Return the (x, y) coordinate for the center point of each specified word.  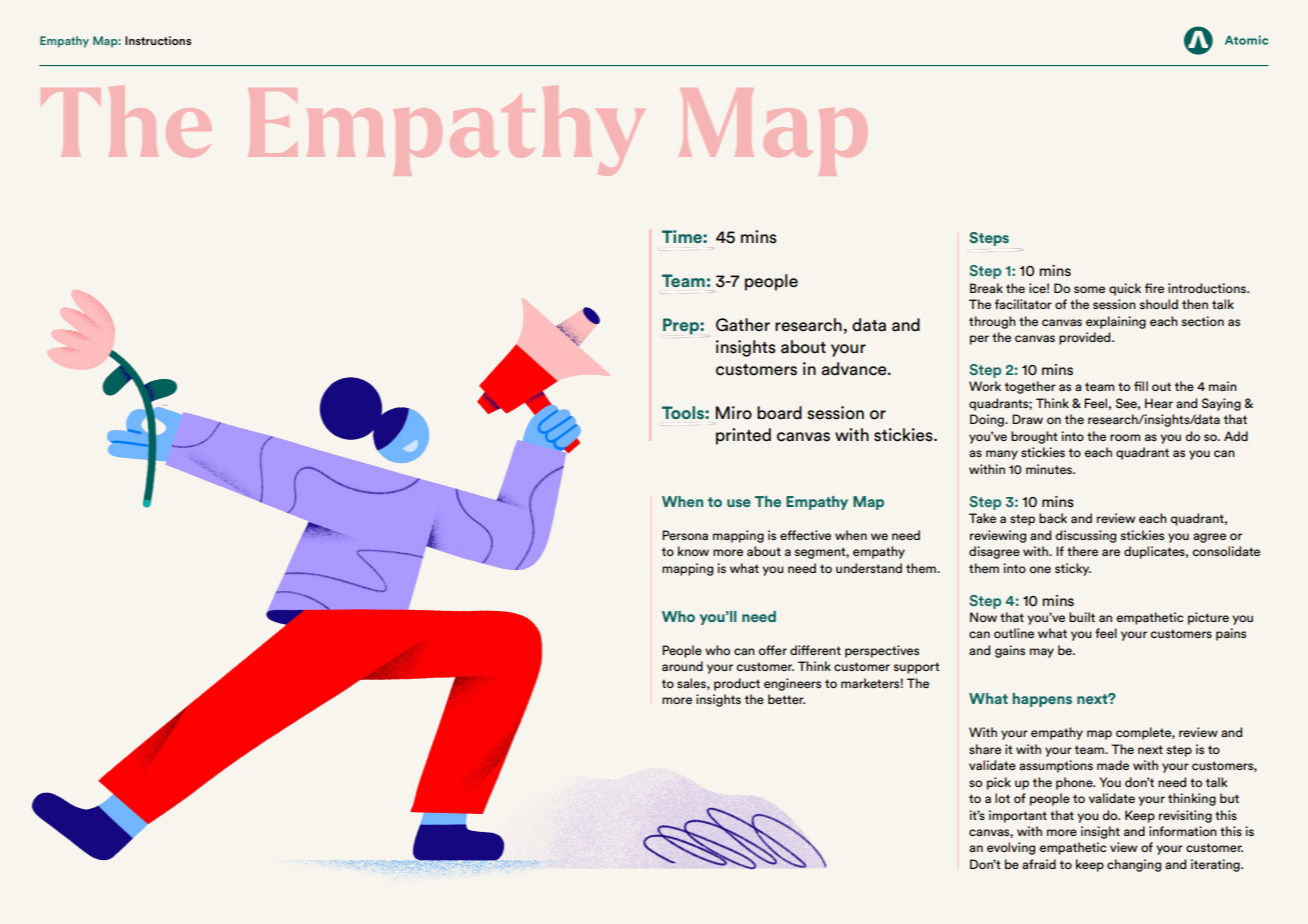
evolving (1011, 848)
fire (1154, 288)
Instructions (158, 40)
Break (986, 288)
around (682, 666)
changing (1134, 865)
